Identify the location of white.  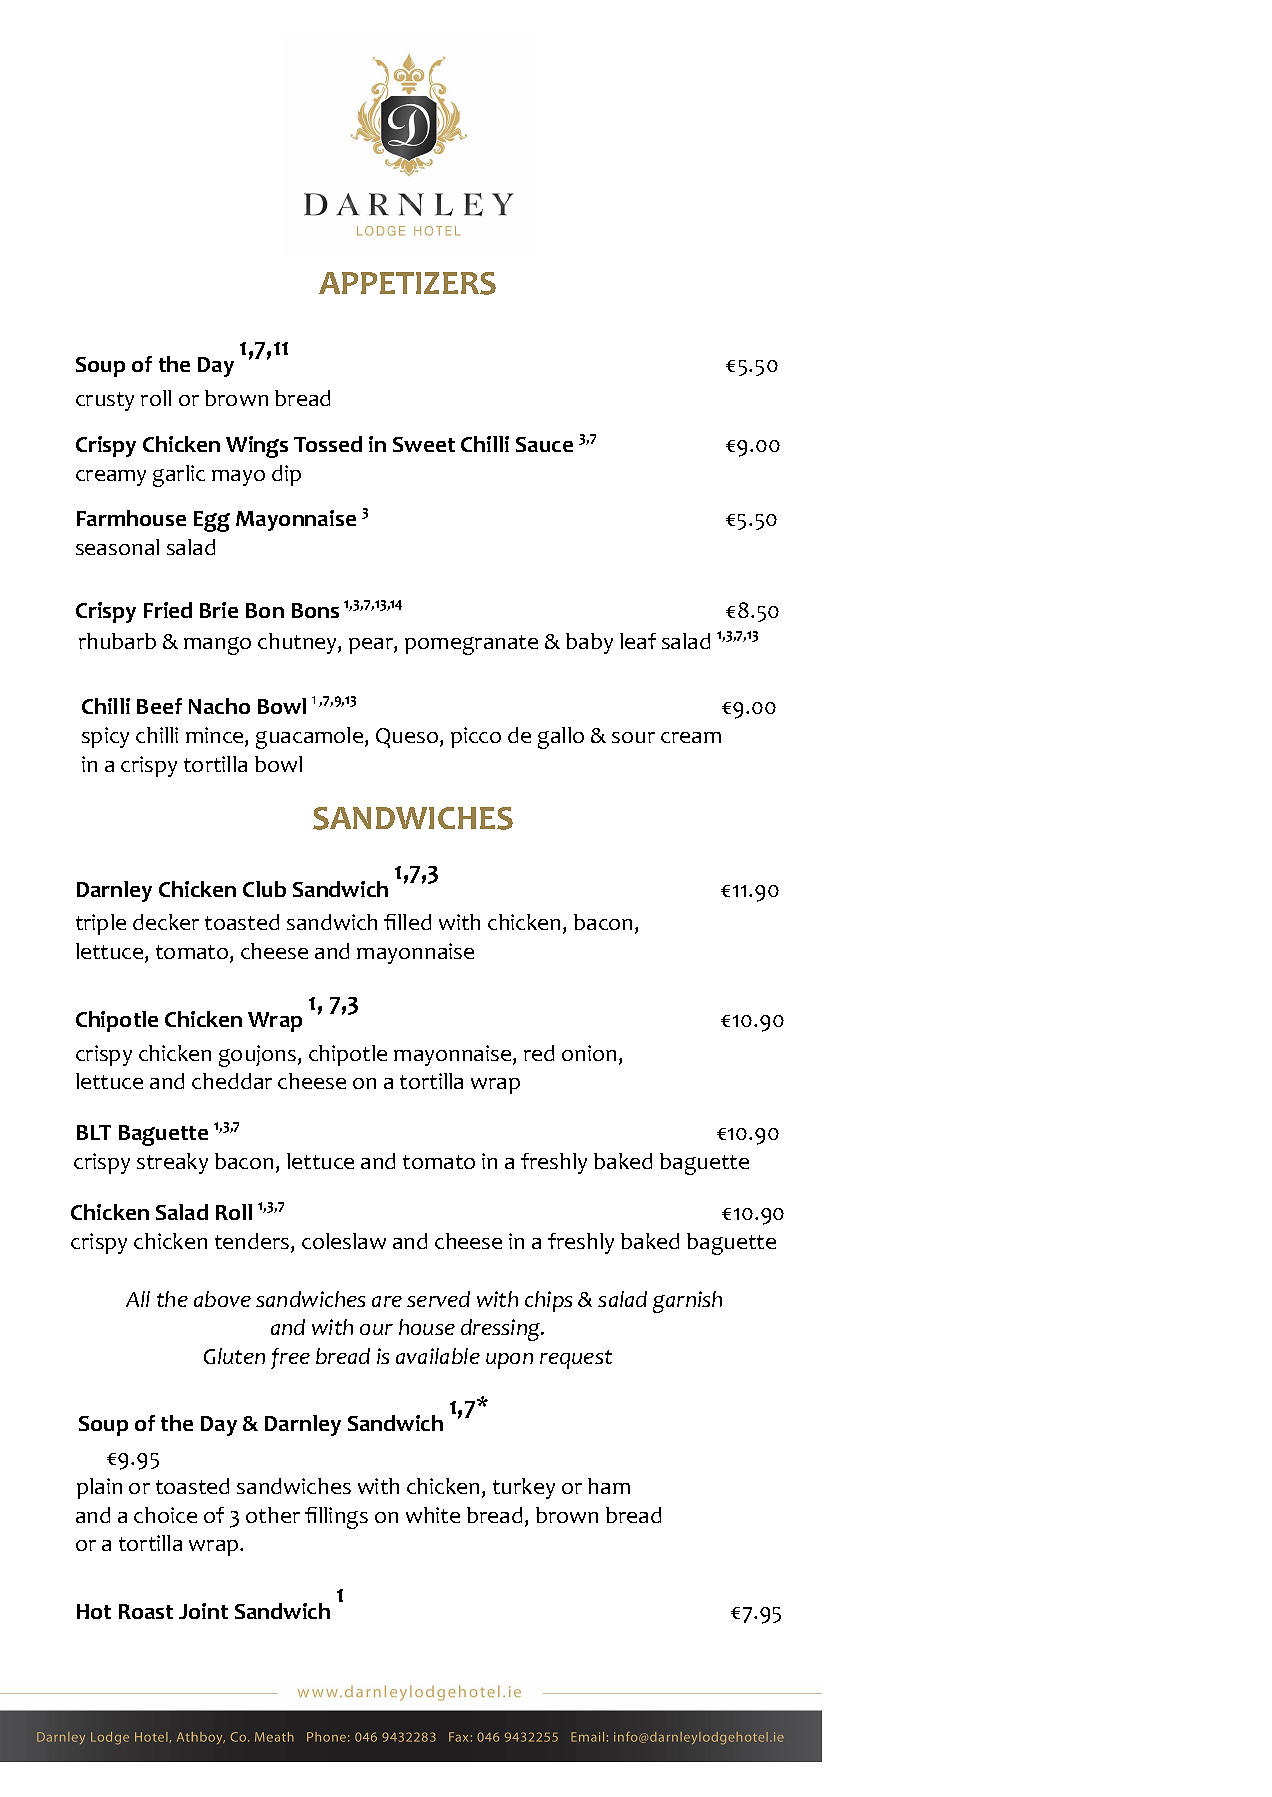
(433, 1515).
